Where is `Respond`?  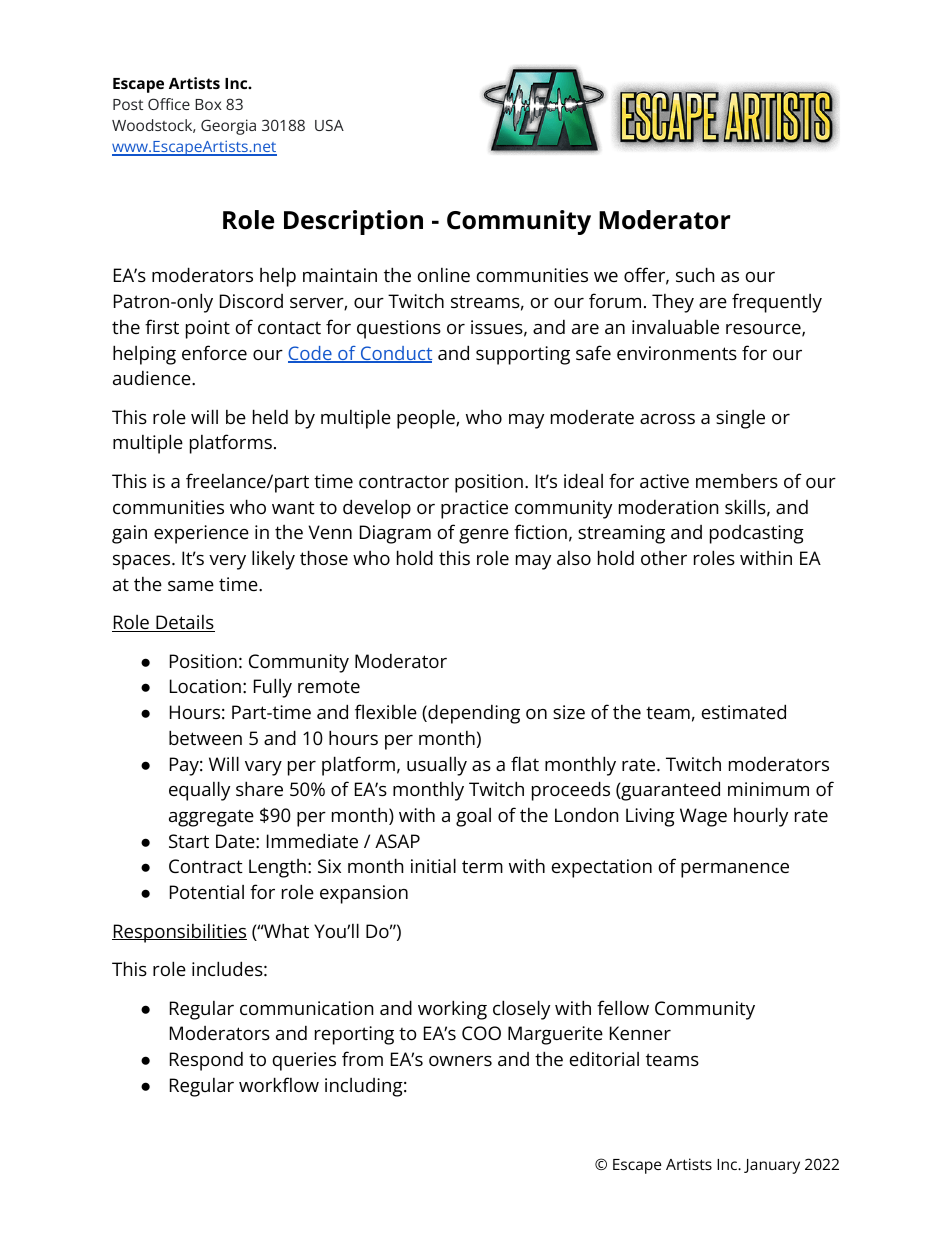 Respond is located at coordinates (206, 1061).
